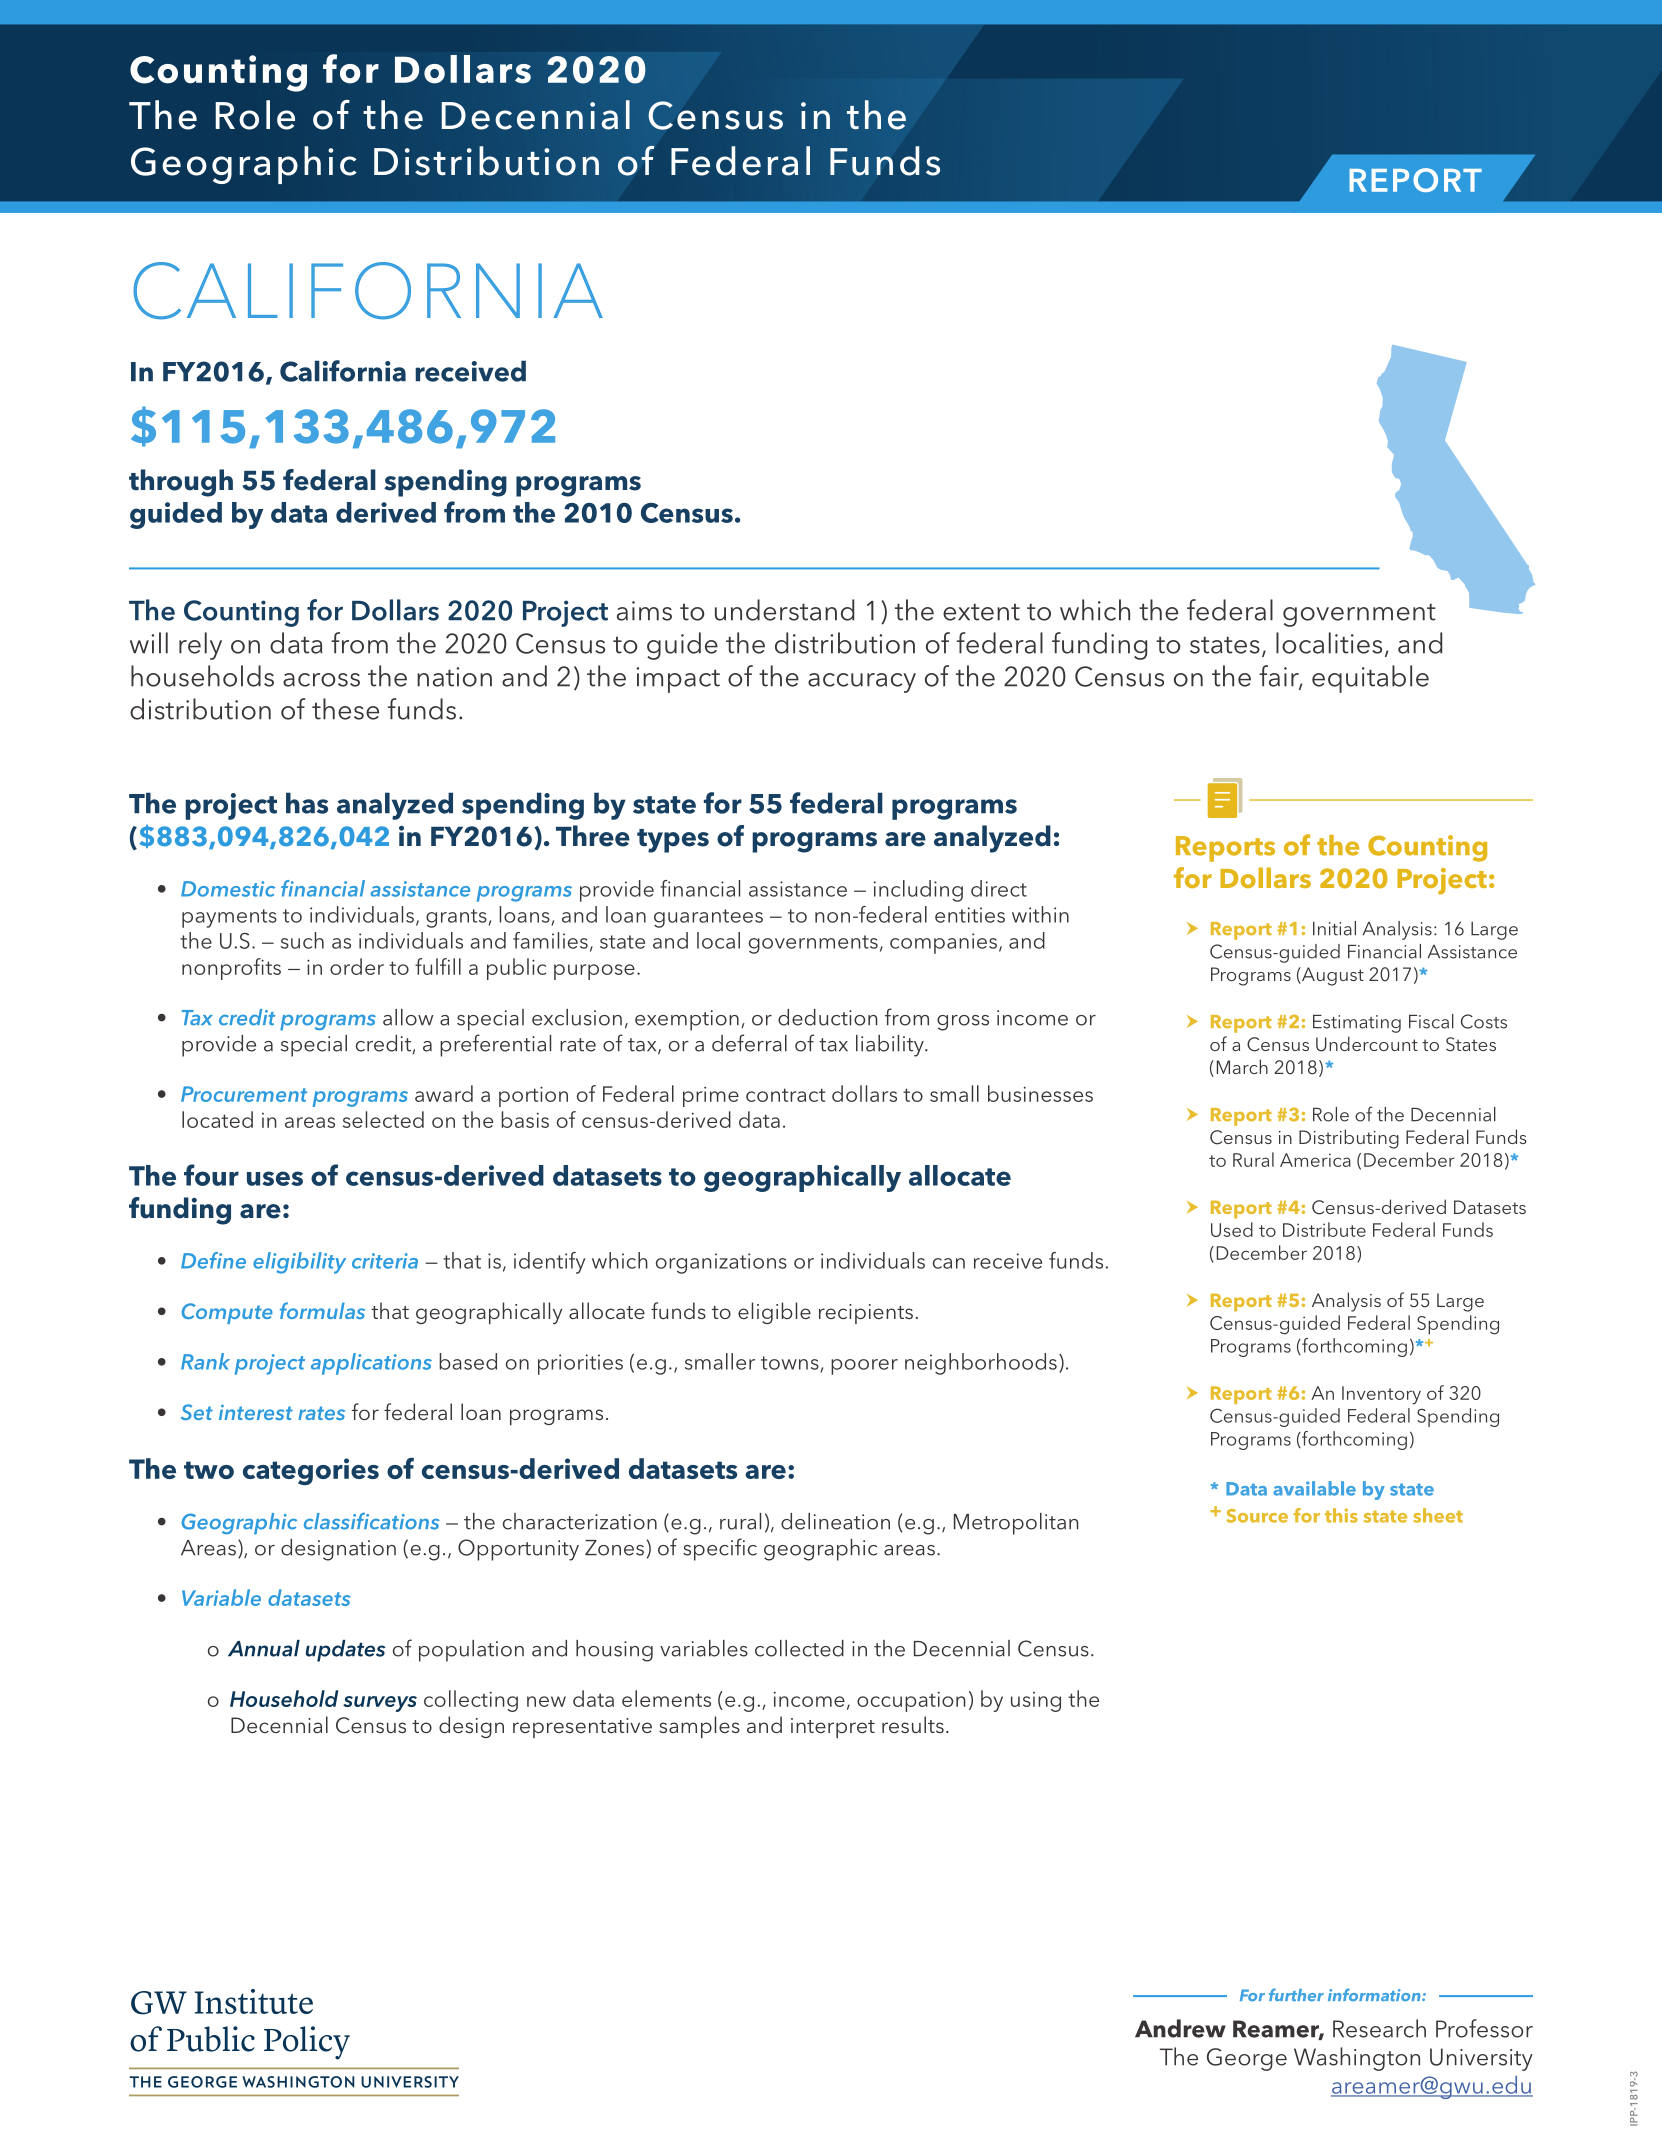 This page has height=2151, width=1662. What do you see at coordinates (181, 483) in the page?
I see `through` at bounding box center [181, 483].
